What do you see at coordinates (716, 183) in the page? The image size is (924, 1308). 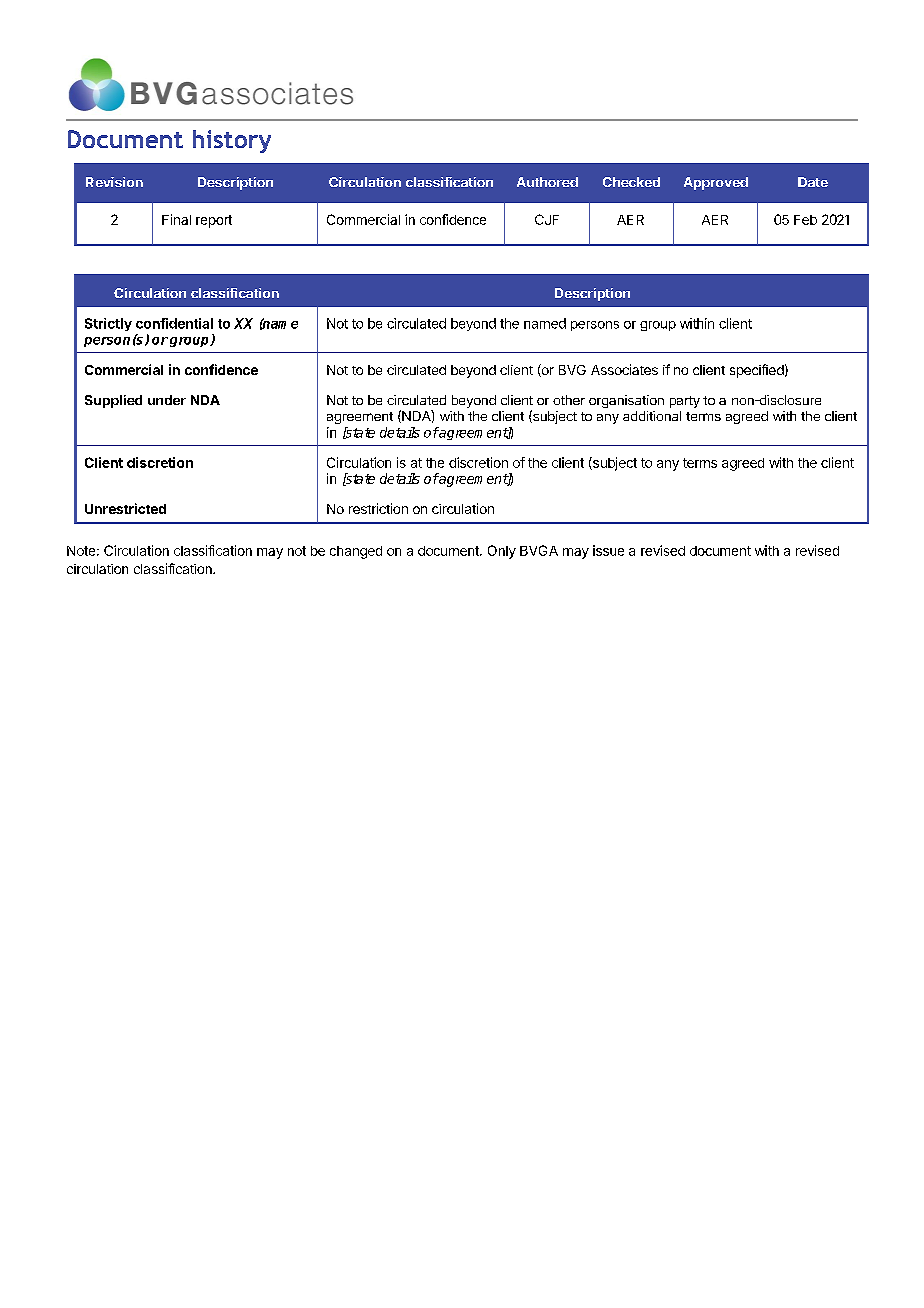 I see `Approved` at bounding box center [716, 183].
